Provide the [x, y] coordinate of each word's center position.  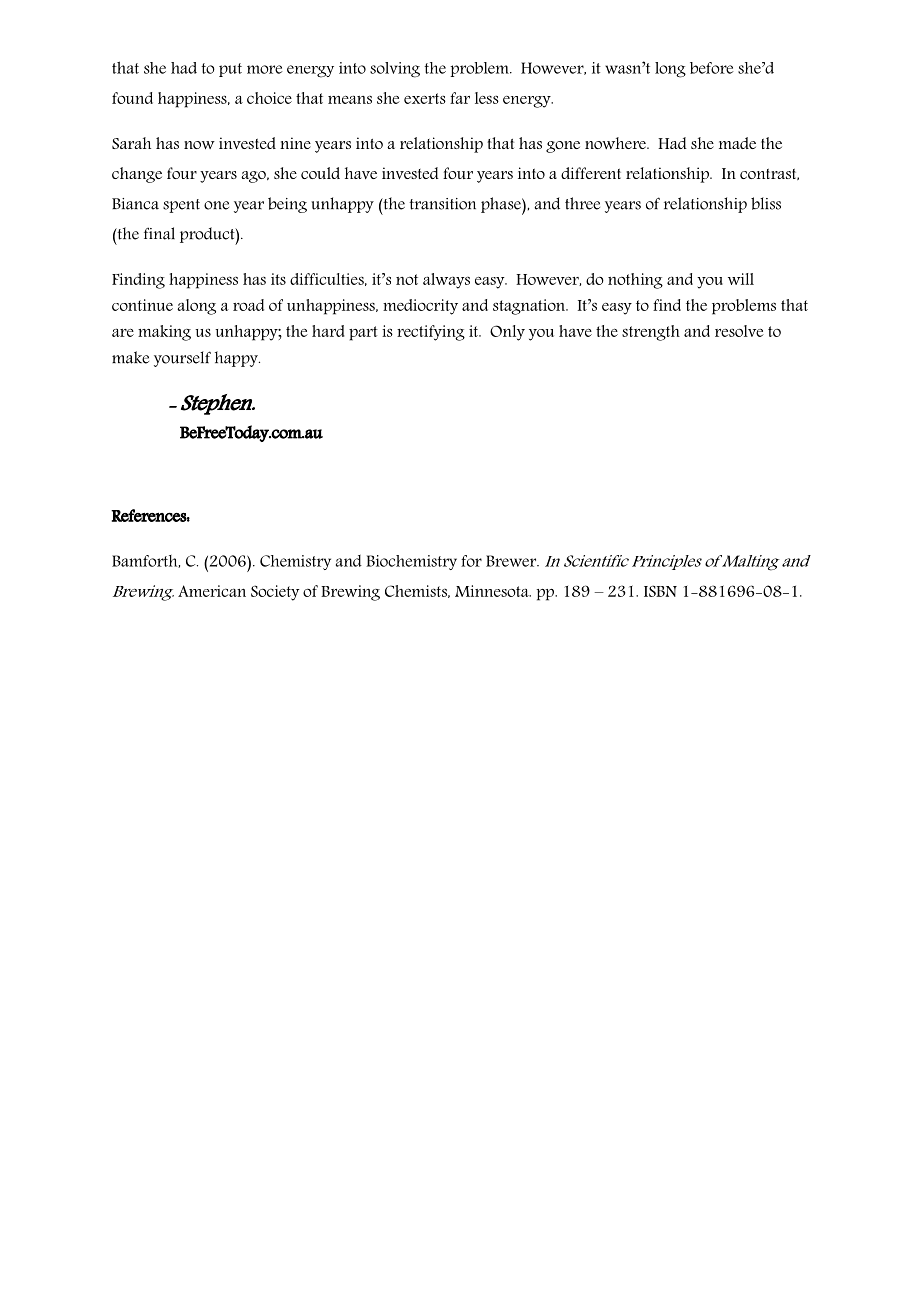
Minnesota [493, 591]
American [212, 591]
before [712, 68]
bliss [766, 203]
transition [442, 204]
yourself [182, 359]
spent [181, 206]
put [230, 70]
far [460, 98]
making [164, 333]
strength [651, 333]
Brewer [512, 561]
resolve [739, 331]
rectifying [431, 333]
